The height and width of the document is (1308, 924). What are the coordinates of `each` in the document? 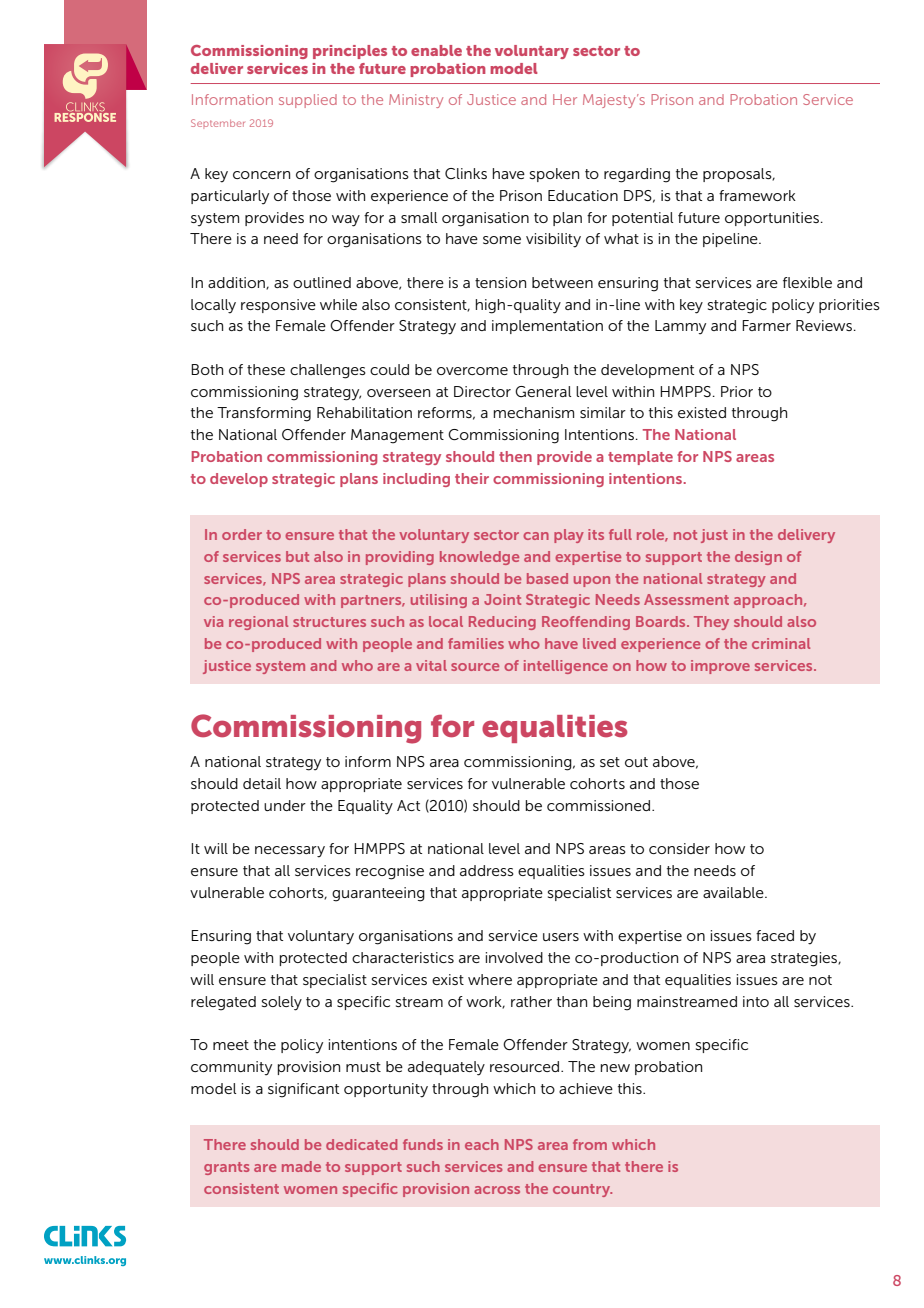 It's located at (482, 1144).
